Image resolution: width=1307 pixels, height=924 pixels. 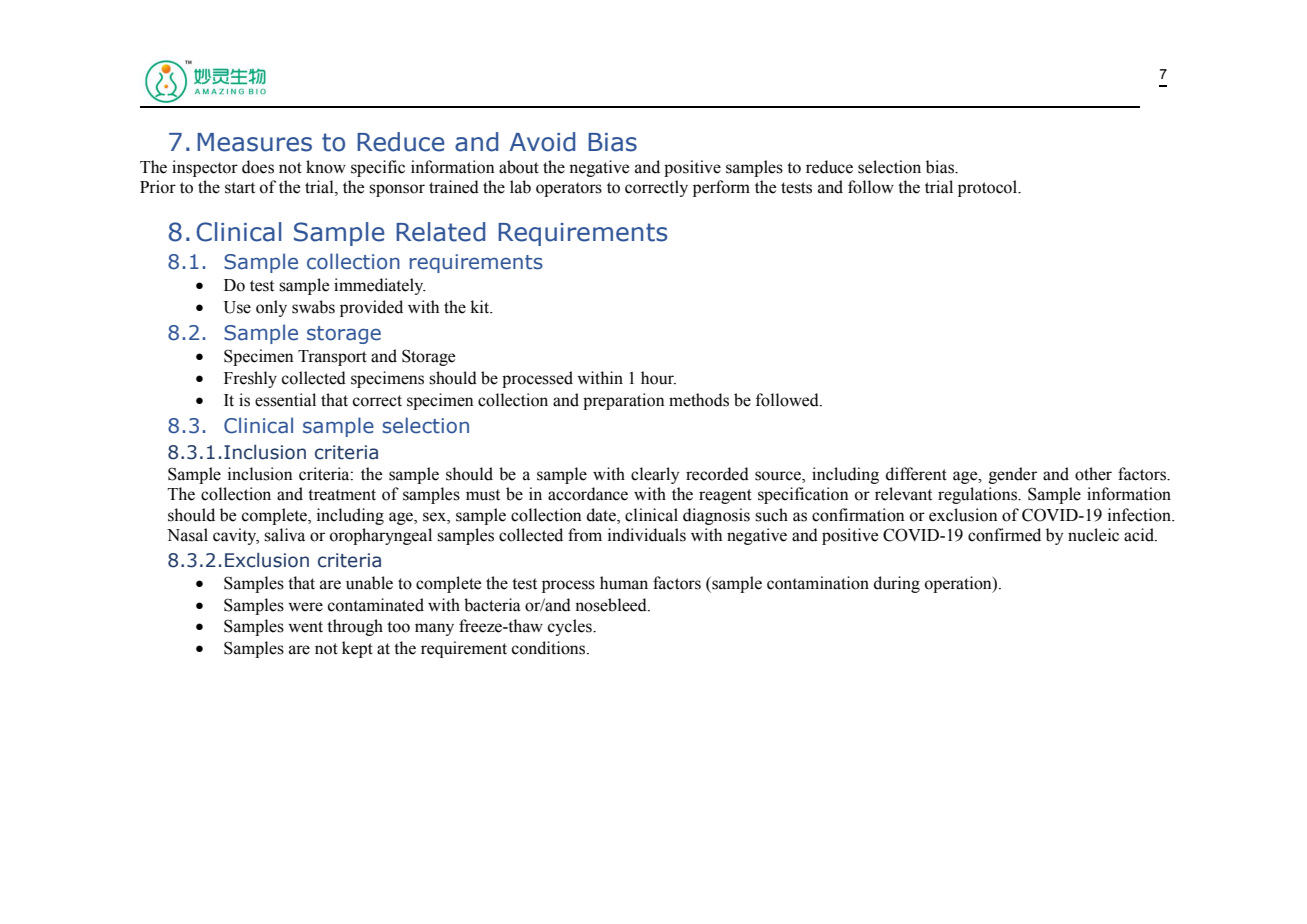 I want to click on hour, so click(x=658, y=378).
